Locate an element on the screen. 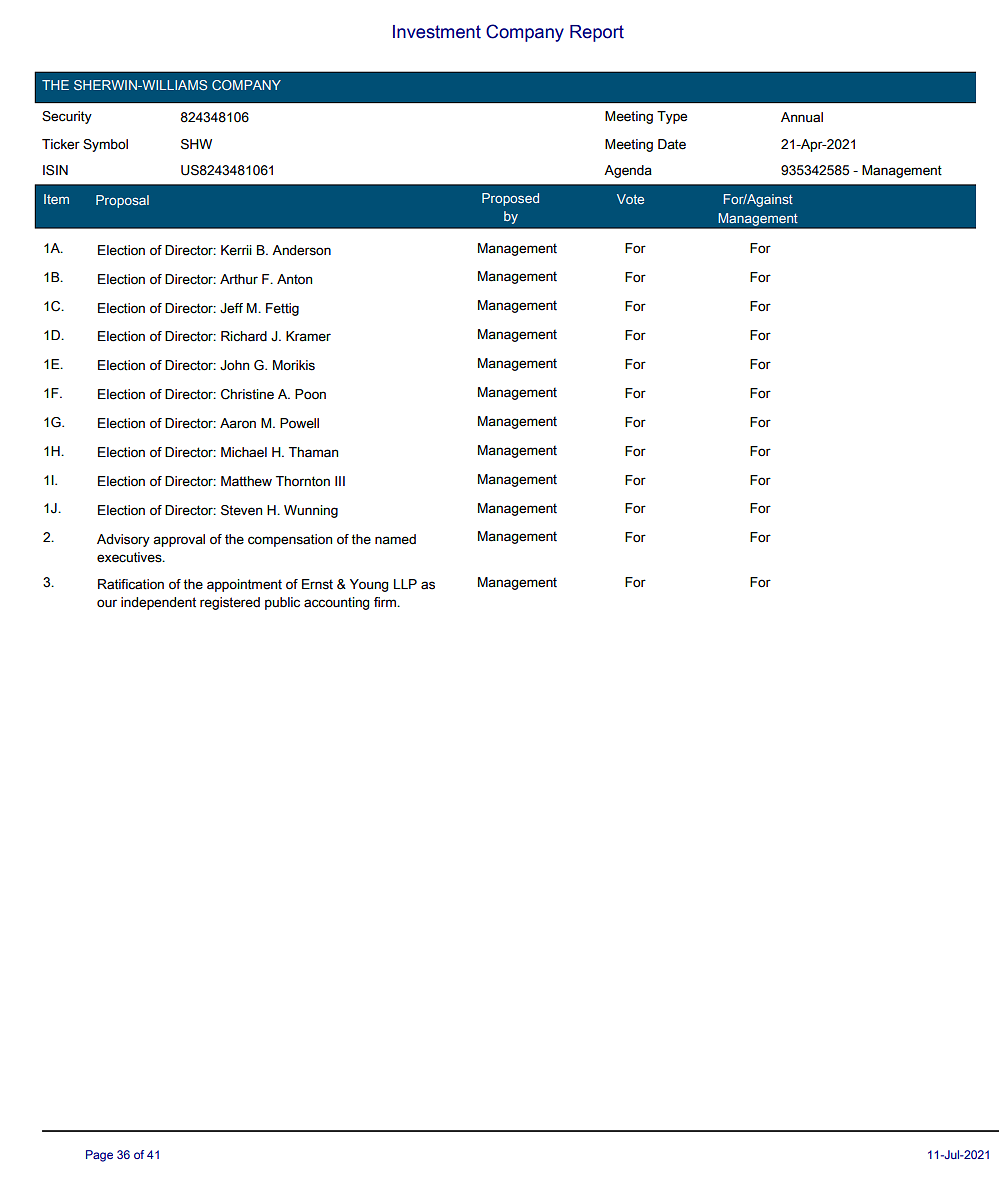 This screenshot has height=1204, width=999. Page is located at coordinates (99, 1156).
